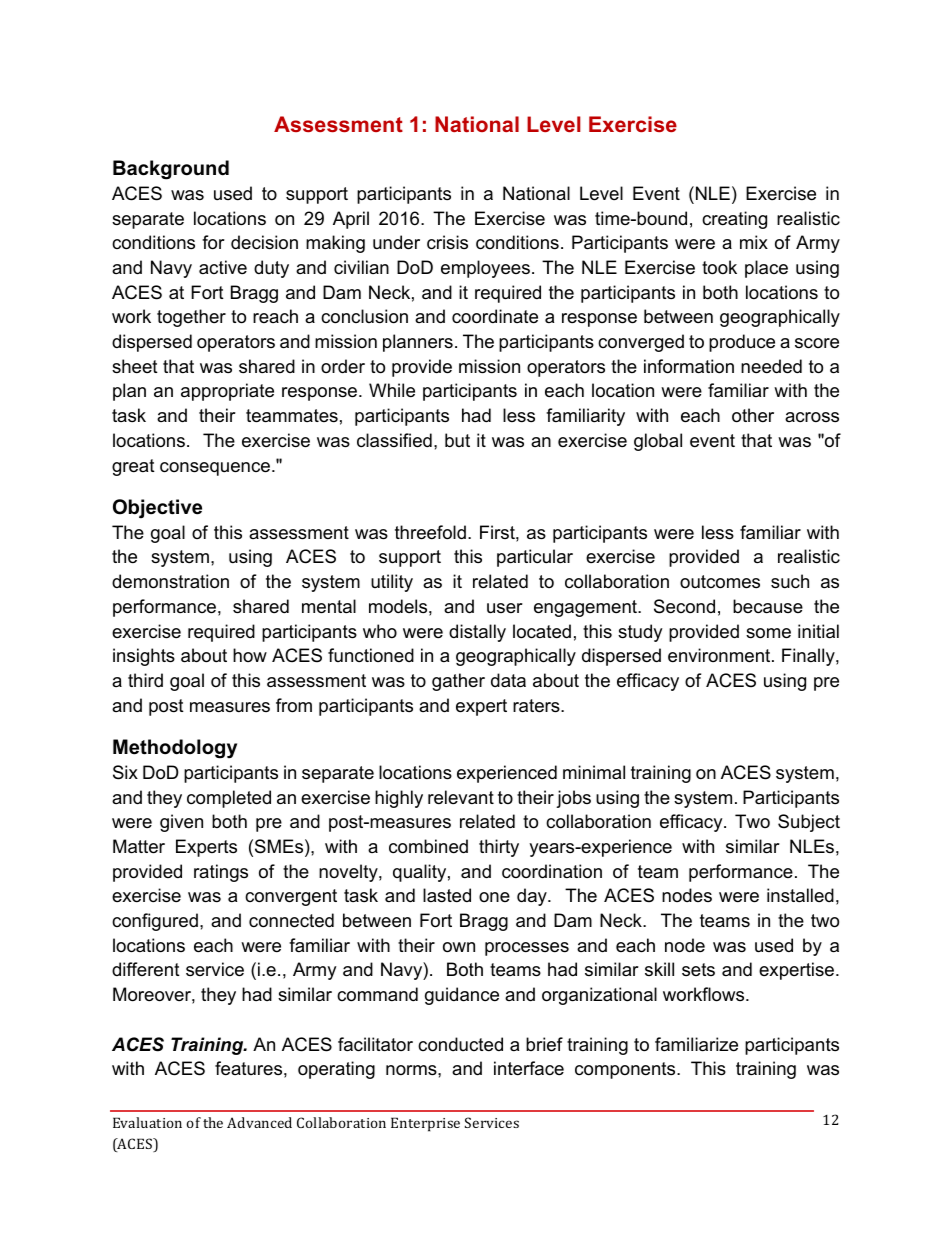  What do you see at coordinates (720, 655) in the image?
I see `environment` at bounding box center [720, 655].
